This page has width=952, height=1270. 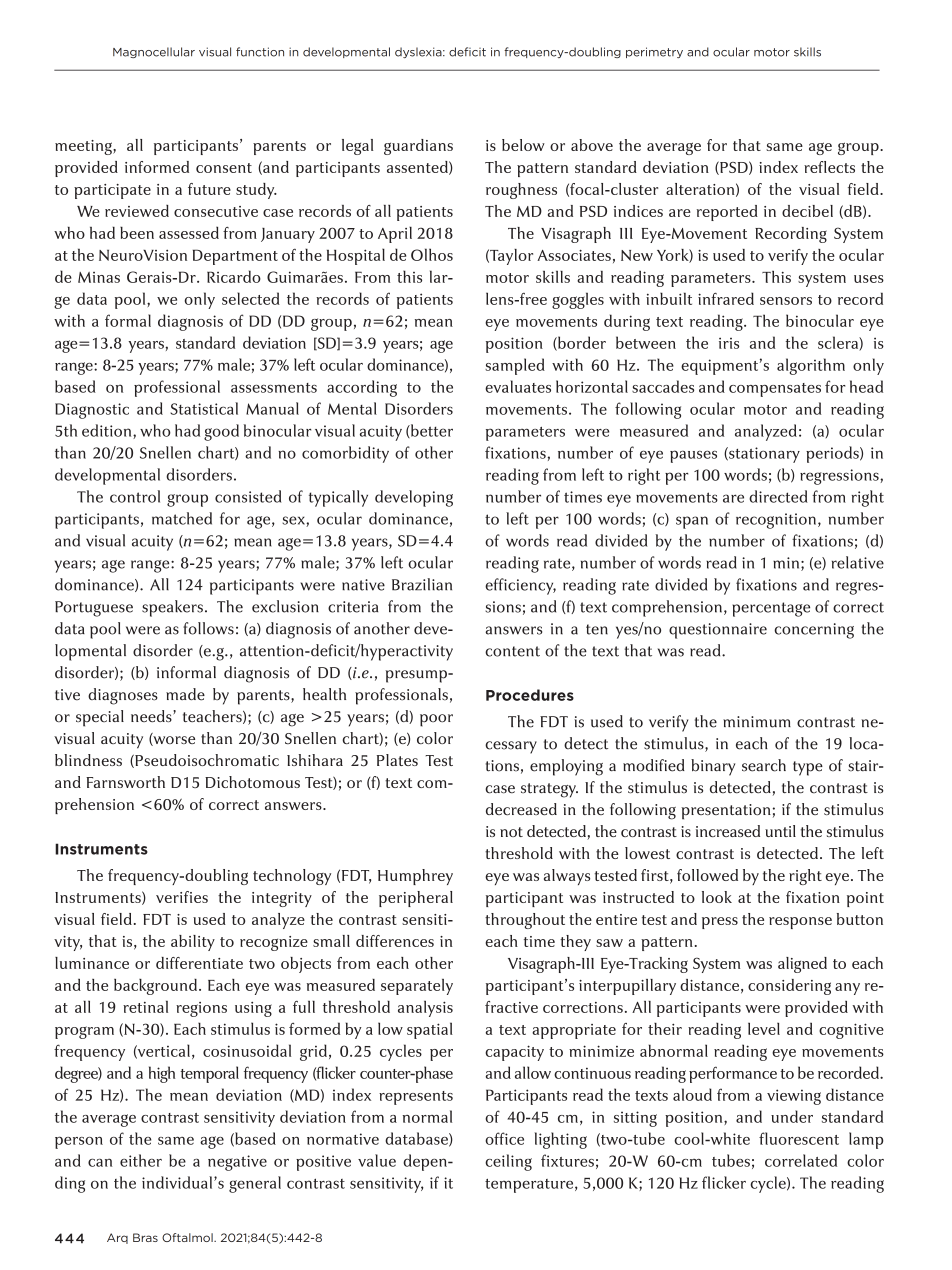 What do you see at coordinates (800, 923) in the page?
I see `response` at bounding box center [800, 923].
